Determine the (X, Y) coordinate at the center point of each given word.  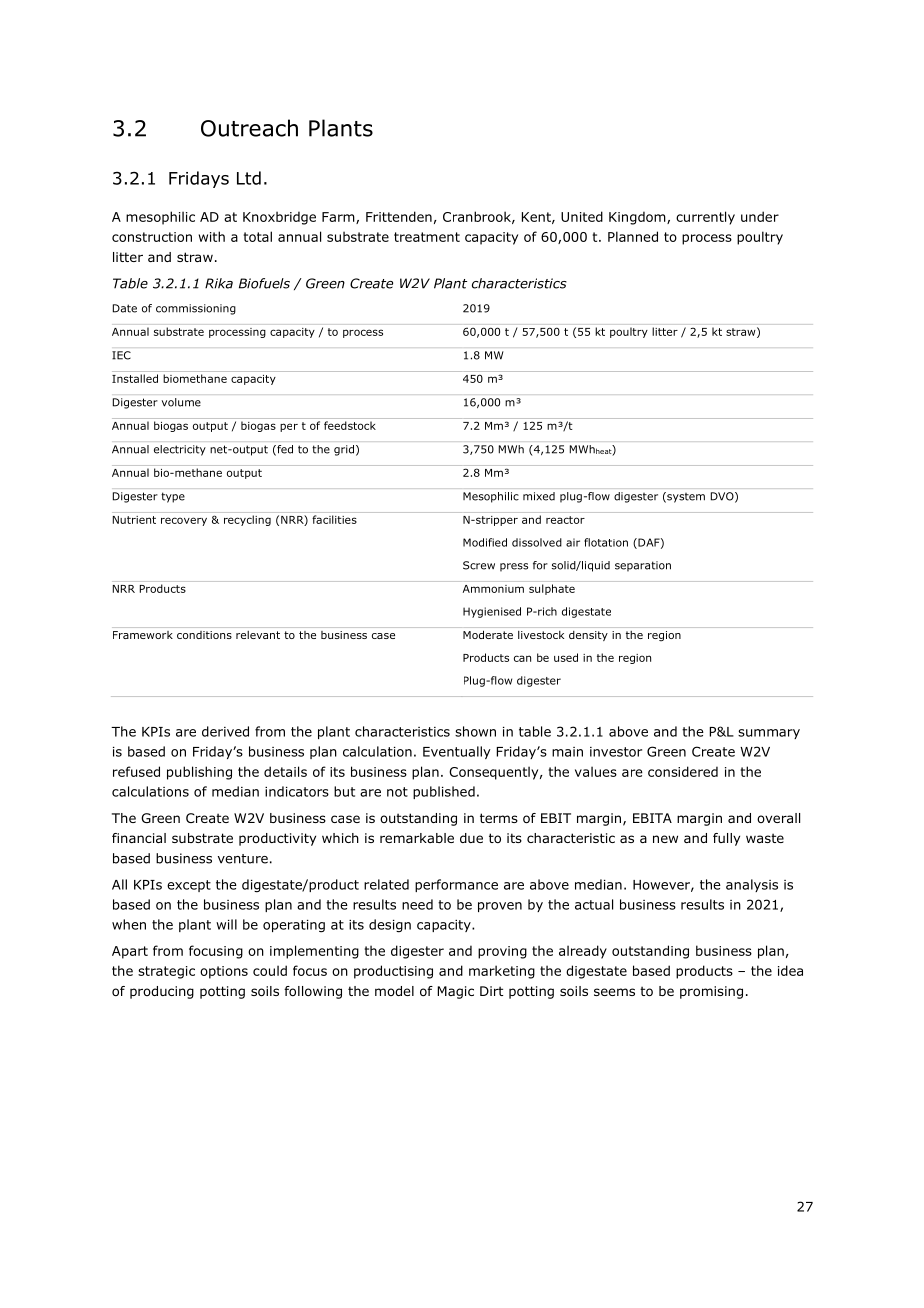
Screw (479, 565)
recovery (184, 521)
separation (643, 566)
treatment (427, 237)
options (224, 972)
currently (705, 218)
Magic (455, 992)
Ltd (249, 178)
